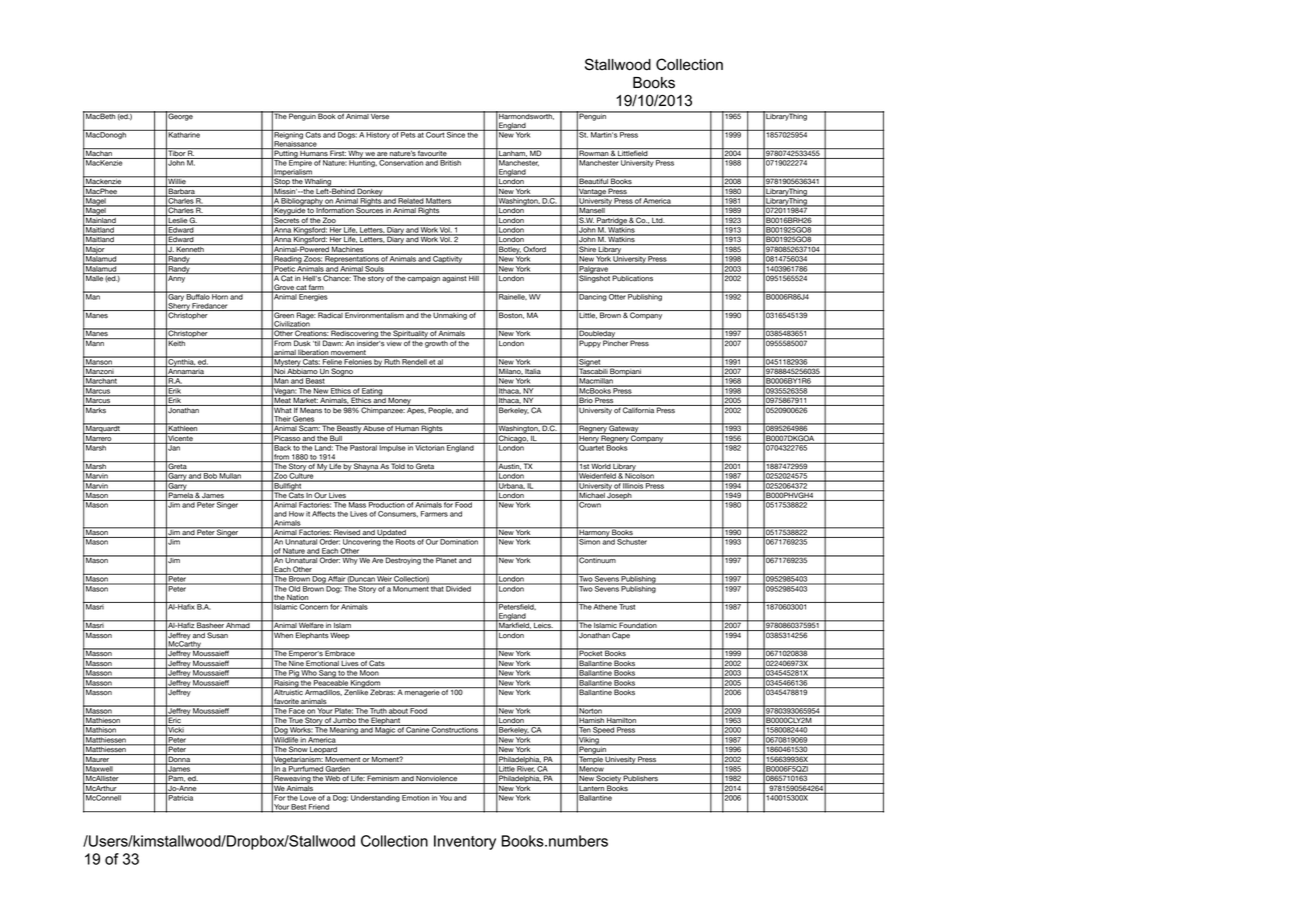 The height and width of the screenshot is (924, 1308). I want to click on Pastoral, so click(364, 447).
